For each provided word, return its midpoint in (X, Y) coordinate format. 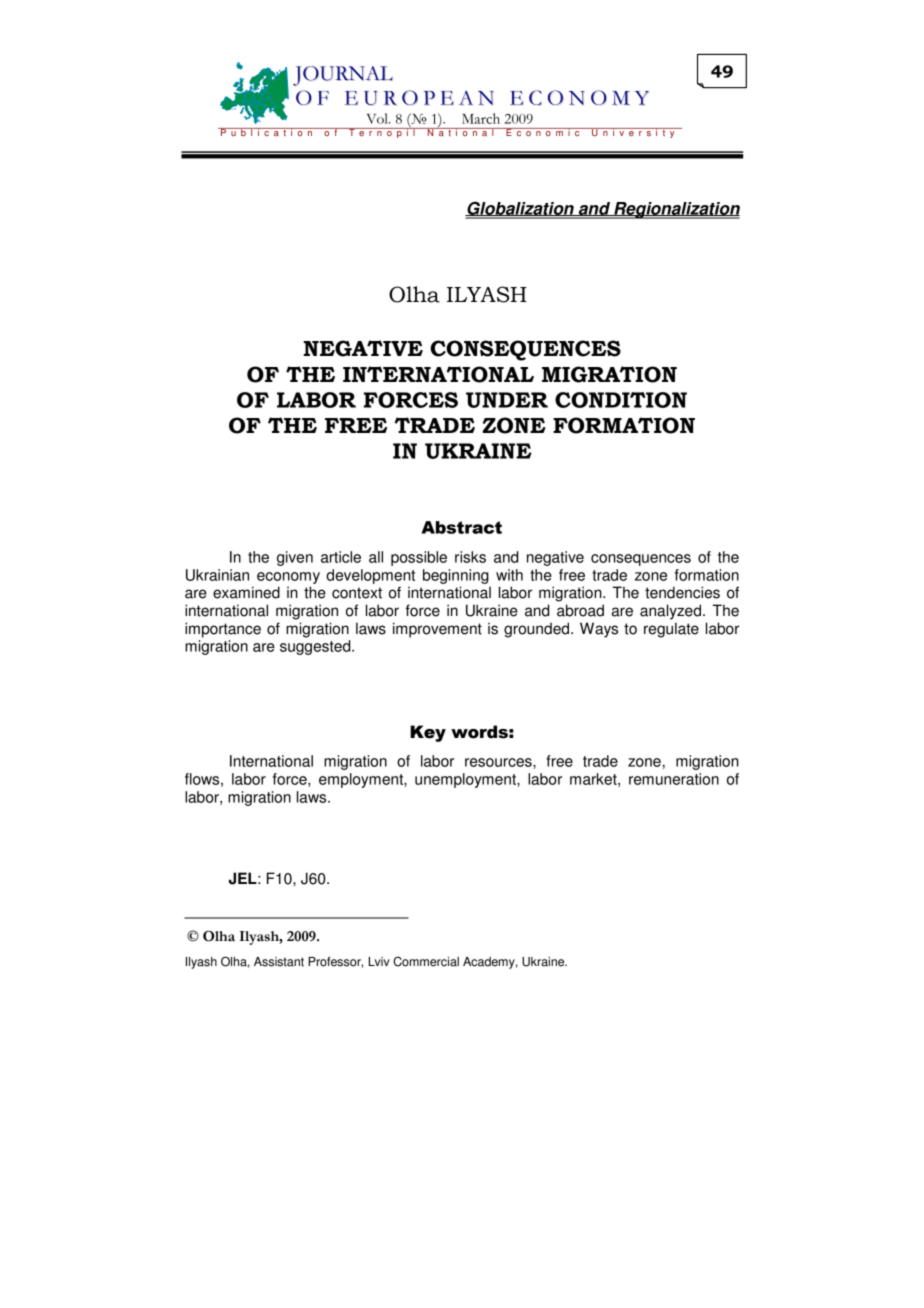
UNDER (507, 400)
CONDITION (621, 400)
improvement (437, 630)
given (295, 558)
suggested (316, 647)
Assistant (279, 962)
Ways (599, 630)
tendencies (682, 592)
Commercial (426, 961)
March (481, 118)
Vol (378, 118)
